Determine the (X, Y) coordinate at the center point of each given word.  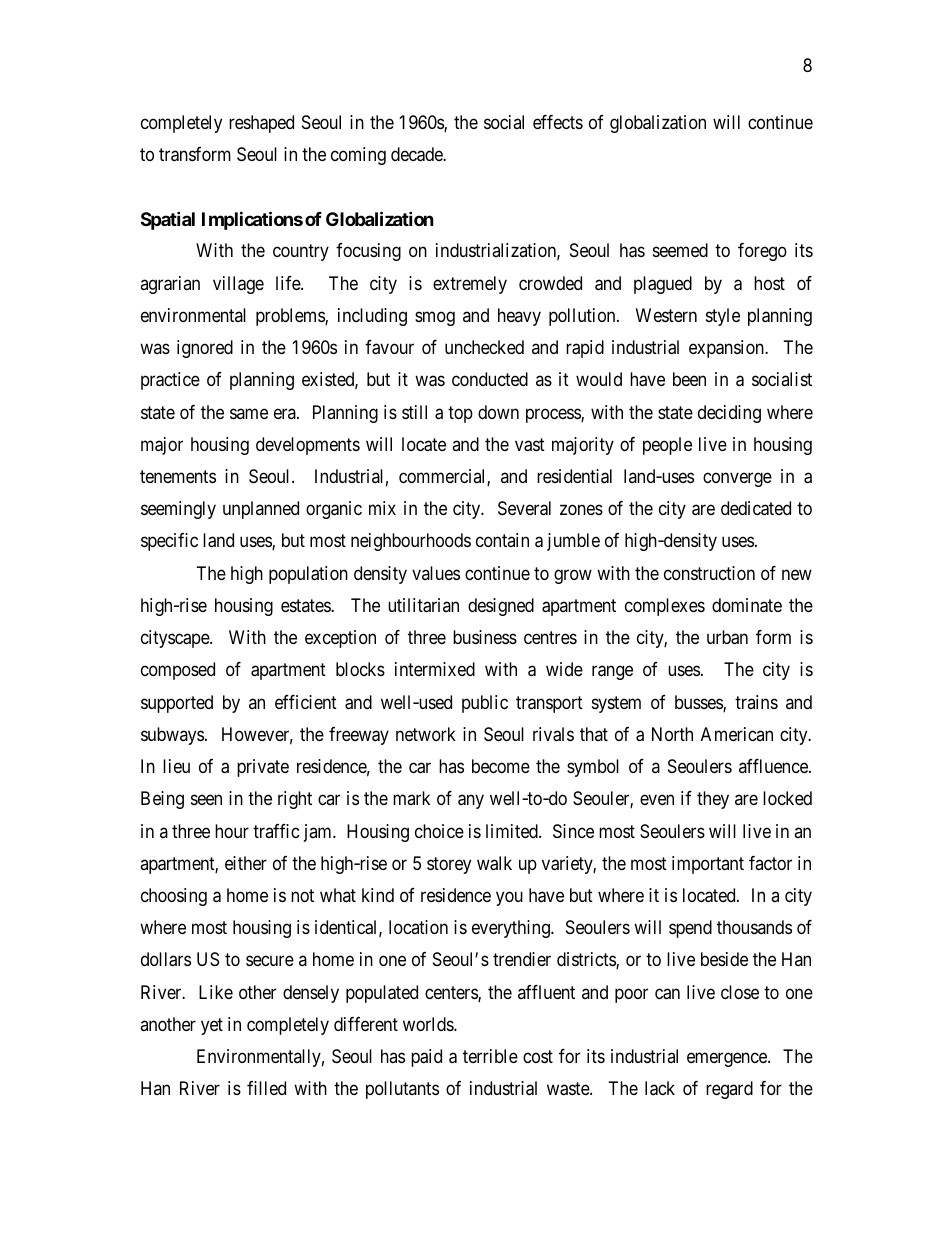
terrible (490, 1056)
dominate (747, 605)
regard (729, 1090)
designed (501, 607)
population (308, 575)
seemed (680, 250)
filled (266, 1088)
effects (558, 122)
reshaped (261, 124)
